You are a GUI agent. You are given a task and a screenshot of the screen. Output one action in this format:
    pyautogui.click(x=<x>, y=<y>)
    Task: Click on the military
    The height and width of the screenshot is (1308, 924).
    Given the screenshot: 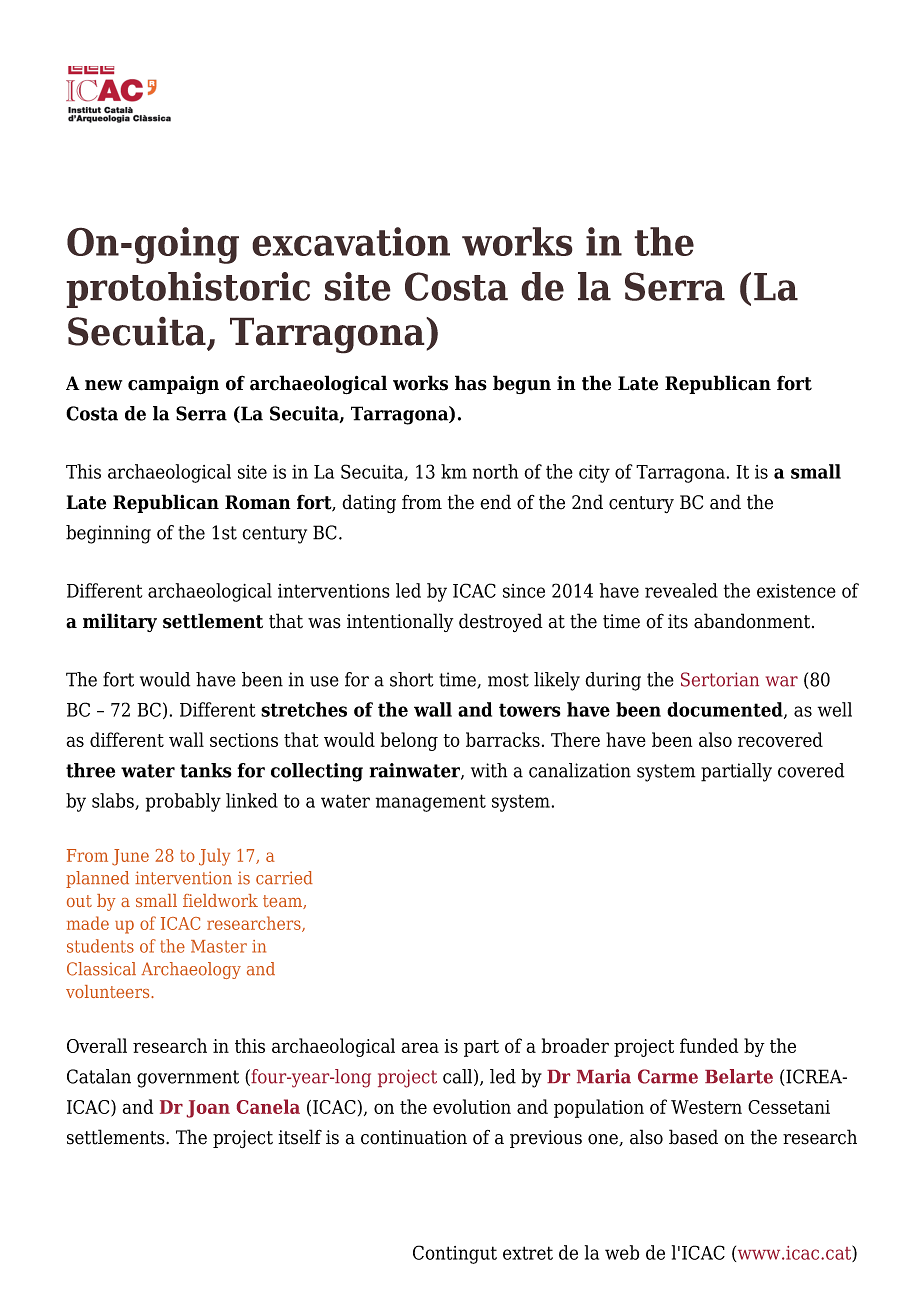 What is the action you would take?
    pyautogui.click(x=120, y=622)
